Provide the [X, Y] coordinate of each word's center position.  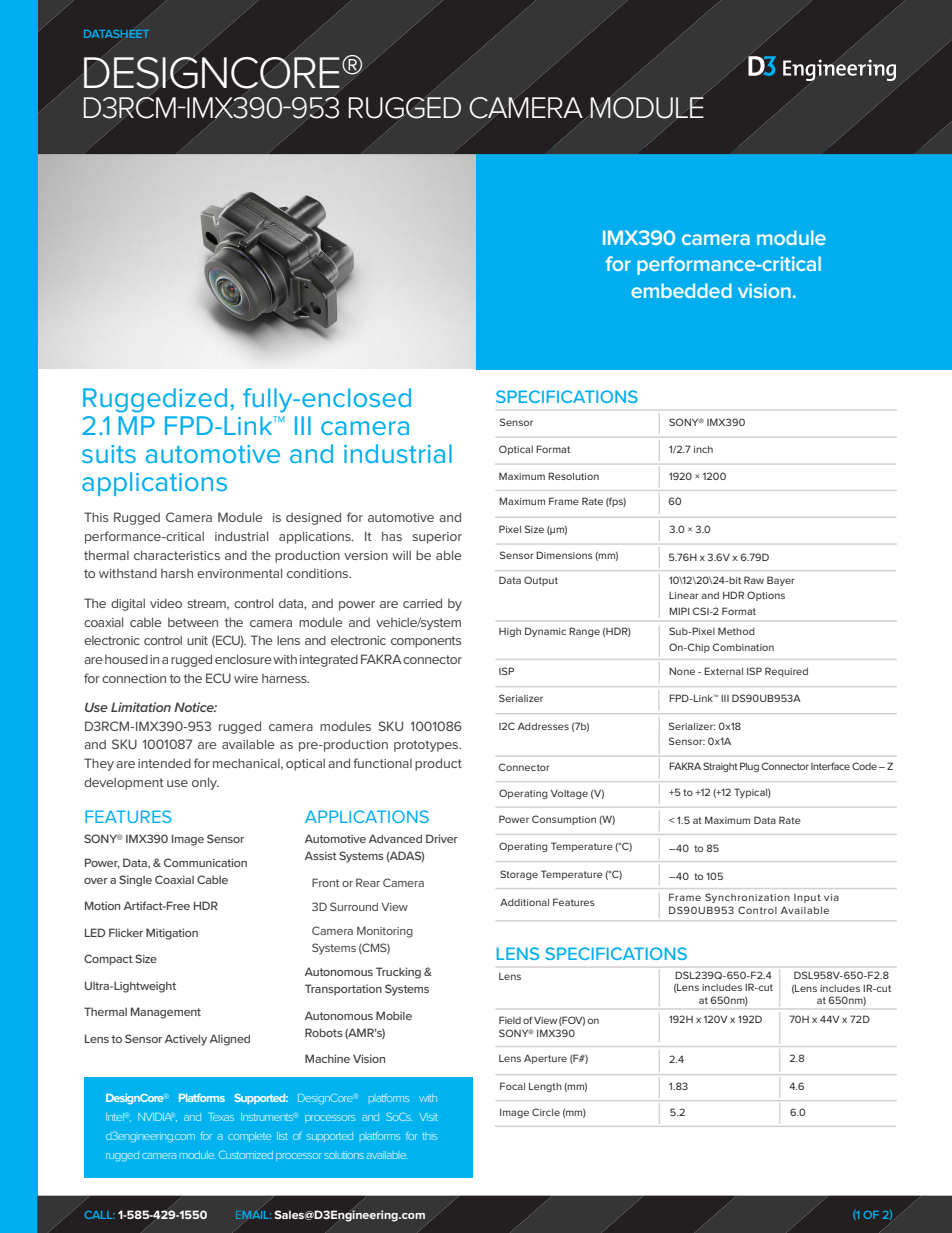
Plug [749, 767]
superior [437, 538]
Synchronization [747, 898]
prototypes [427, 746]
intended [164, 763]
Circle [546, 1112]
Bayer [781, 581]
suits [109, 454]
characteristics [177, 555]
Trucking [398, 973]
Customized [246, 1155]
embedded [681, 290]
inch [703, 449]
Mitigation [172, 934]
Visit [428, 1117]
